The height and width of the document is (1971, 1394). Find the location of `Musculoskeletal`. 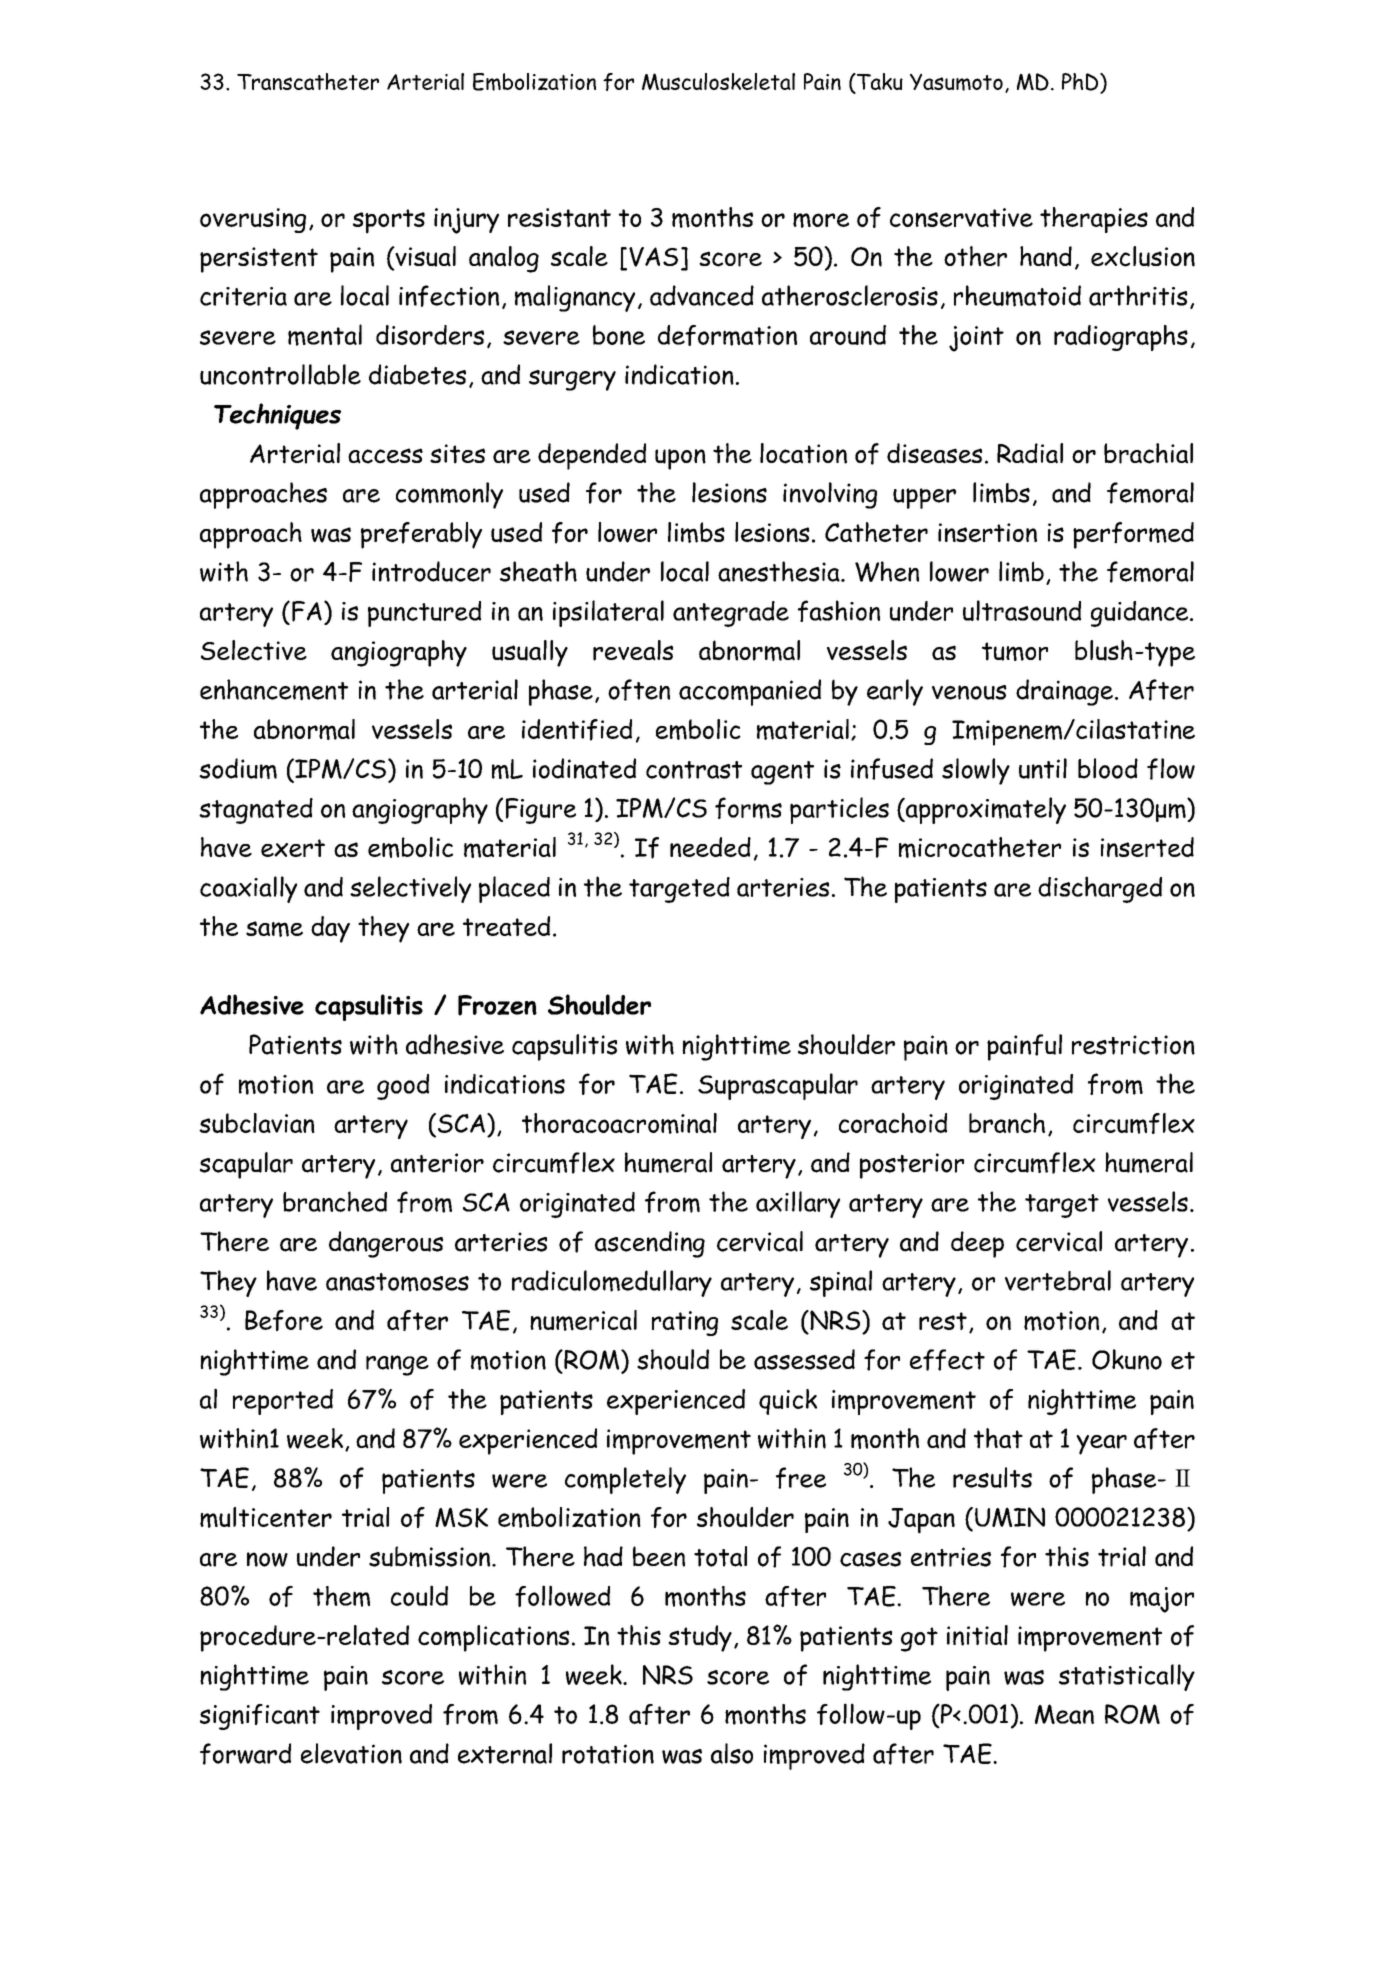

Musculoskeletal is located at coordinates (718, 81).
